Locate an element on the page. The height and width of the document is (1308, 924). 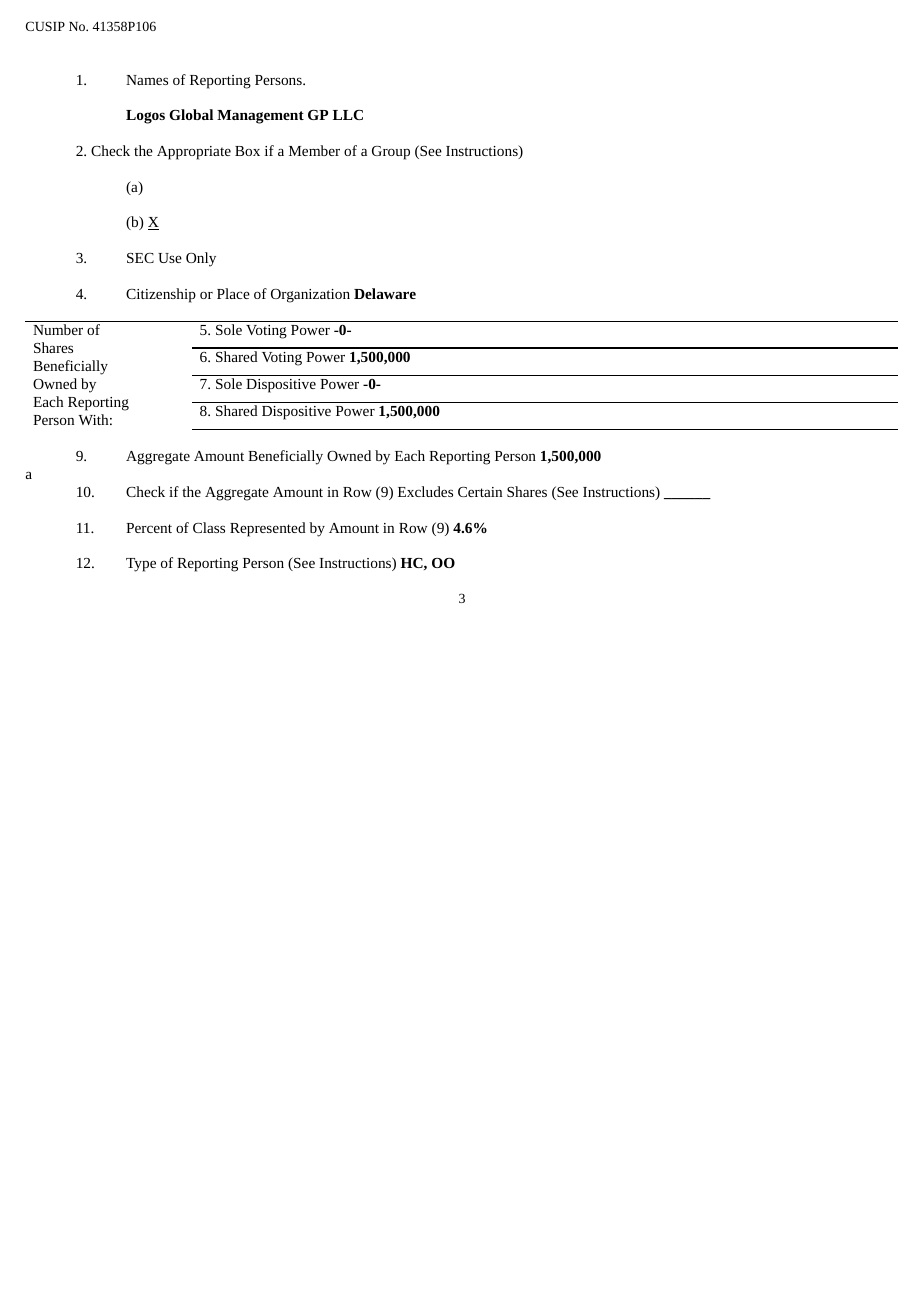
Number is located at coordinates (58, 329).
